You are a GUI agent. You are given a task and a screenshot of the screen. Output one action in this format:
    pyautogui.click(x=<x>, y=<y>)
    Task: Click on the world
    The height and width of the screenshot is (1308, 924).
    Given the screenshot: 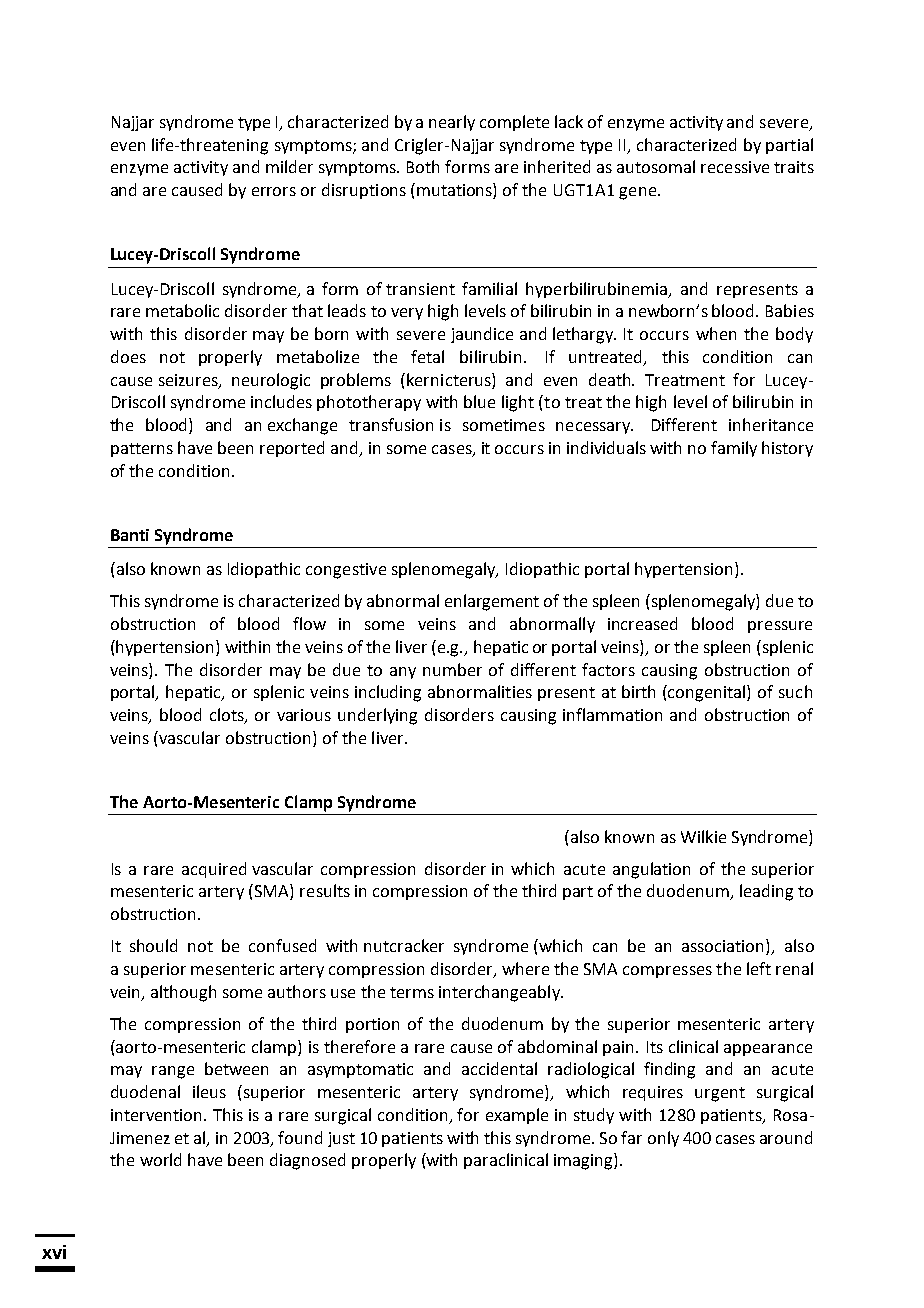 What is the action you would take?
    pyautogui.click(x=160, y=1159)
